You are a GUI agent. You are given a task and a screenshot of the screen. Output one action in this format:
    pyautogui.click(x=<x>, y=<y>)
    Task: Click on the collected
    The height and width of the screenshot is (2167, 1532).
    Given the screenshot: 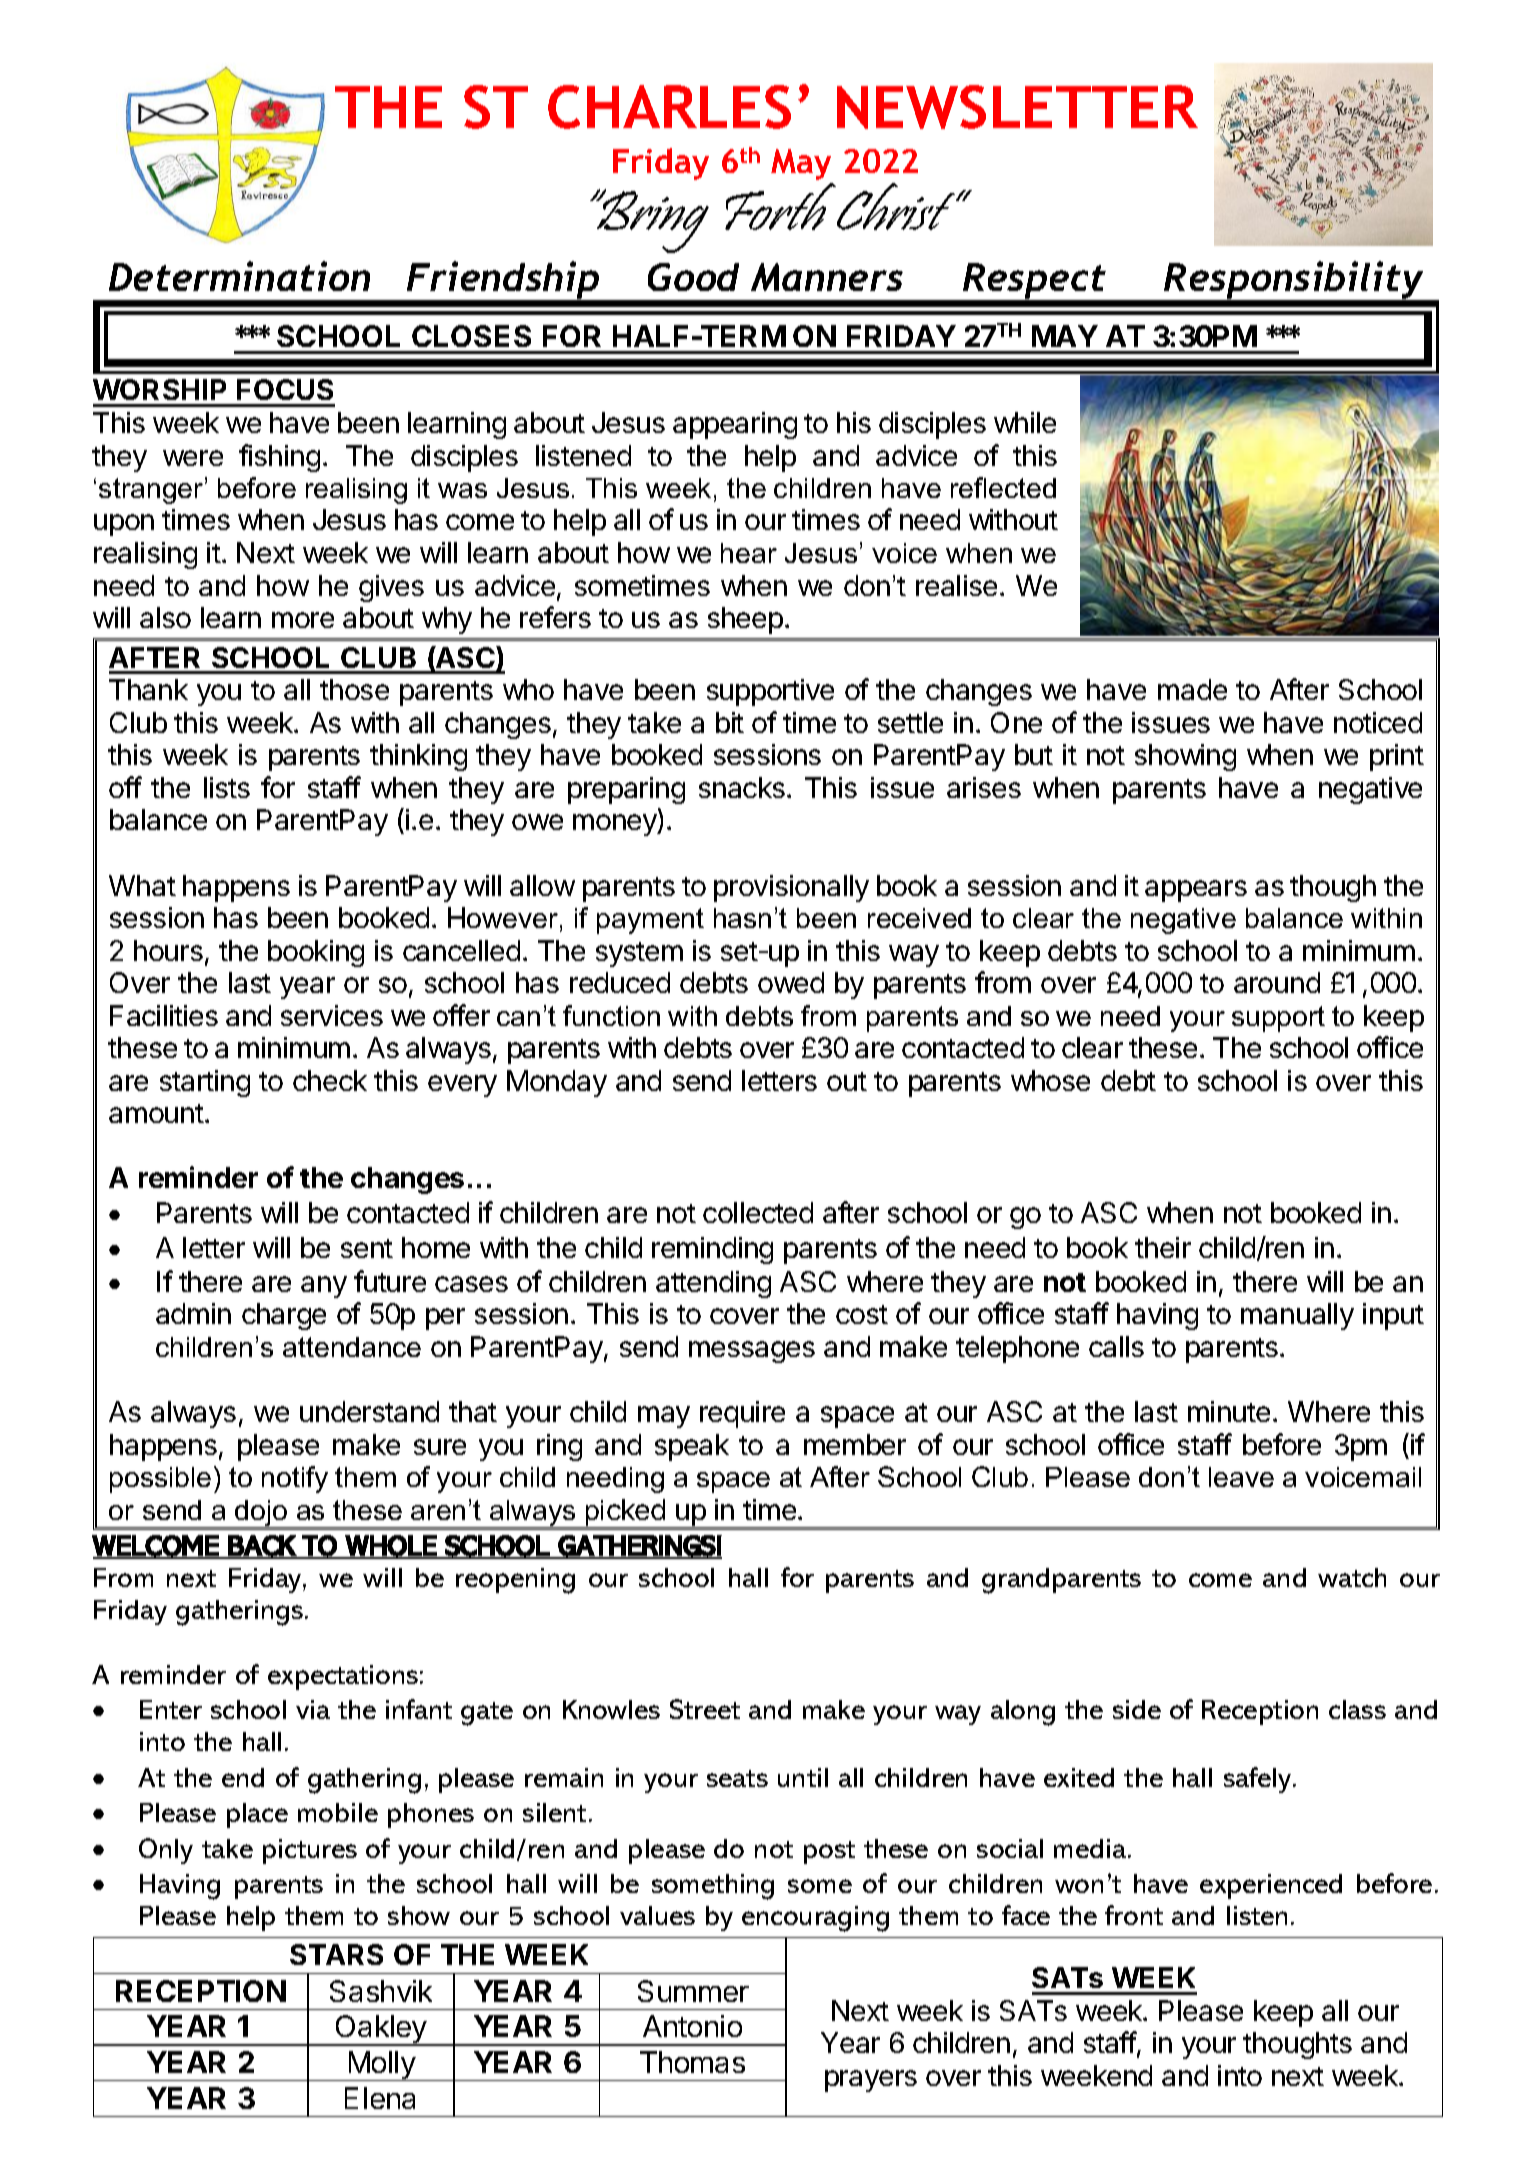 What is the action you would take?
    pyautogui.click(x=758, y=1212)
